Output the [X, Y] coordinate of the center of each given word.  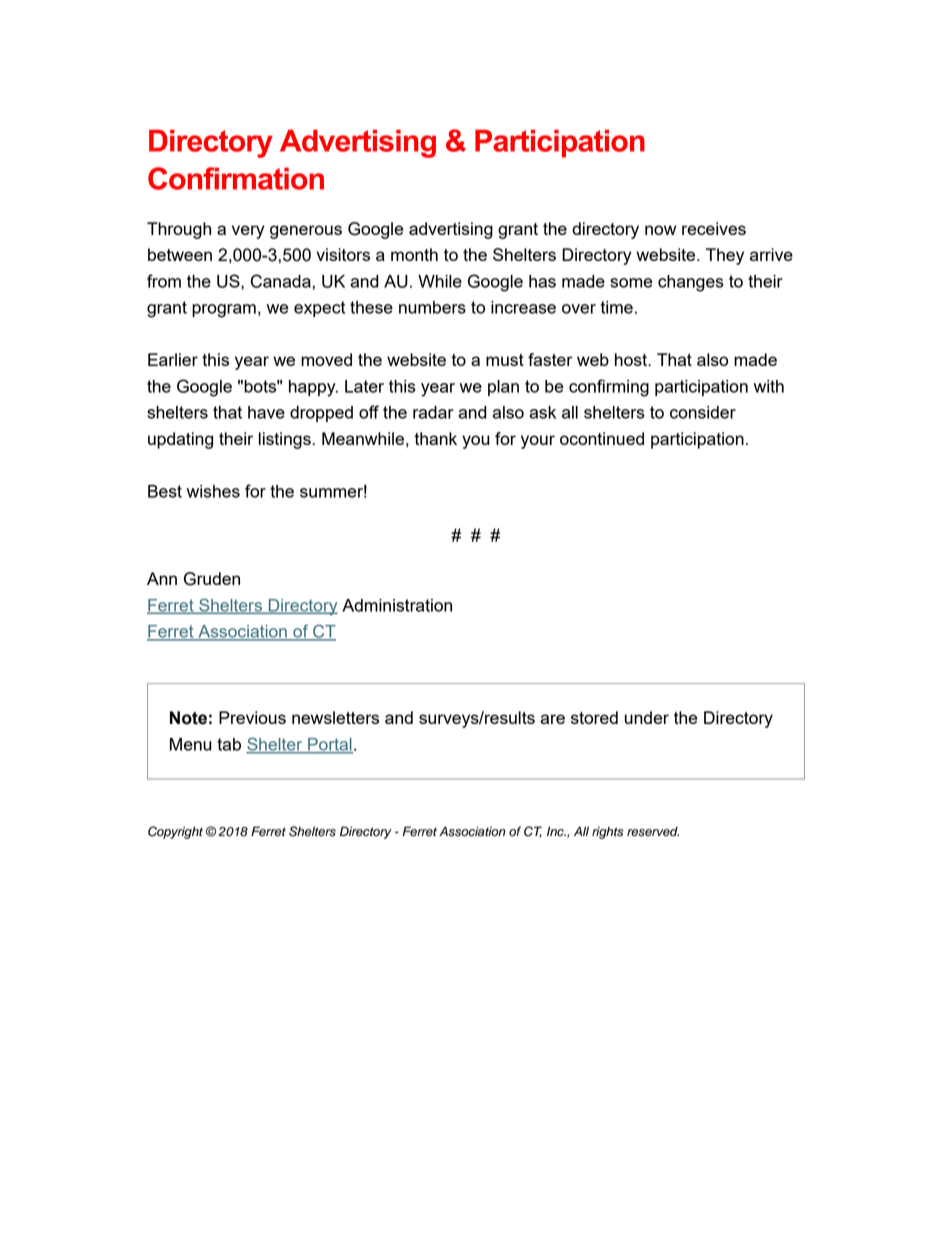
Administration [397, 605]
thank [435, 438]
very [248, 232]
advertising [451, 230]
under [647, 717]
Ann [162, 578]
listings [285, 440]
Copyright [175, 832]
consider [703, 412]
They [725, 256]
